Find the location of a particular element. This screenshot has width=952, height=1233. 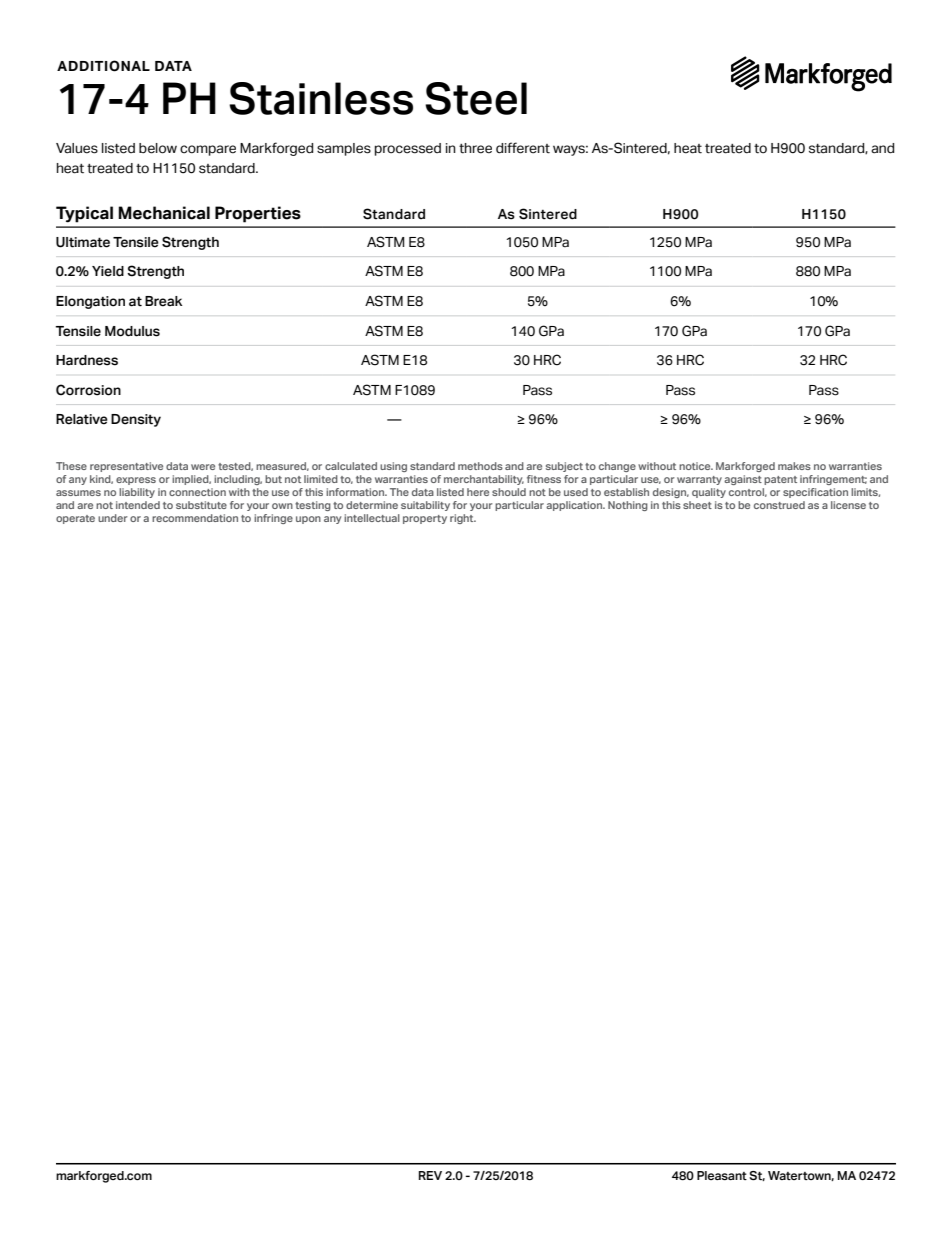

below is located at coordinates (158, 148).
